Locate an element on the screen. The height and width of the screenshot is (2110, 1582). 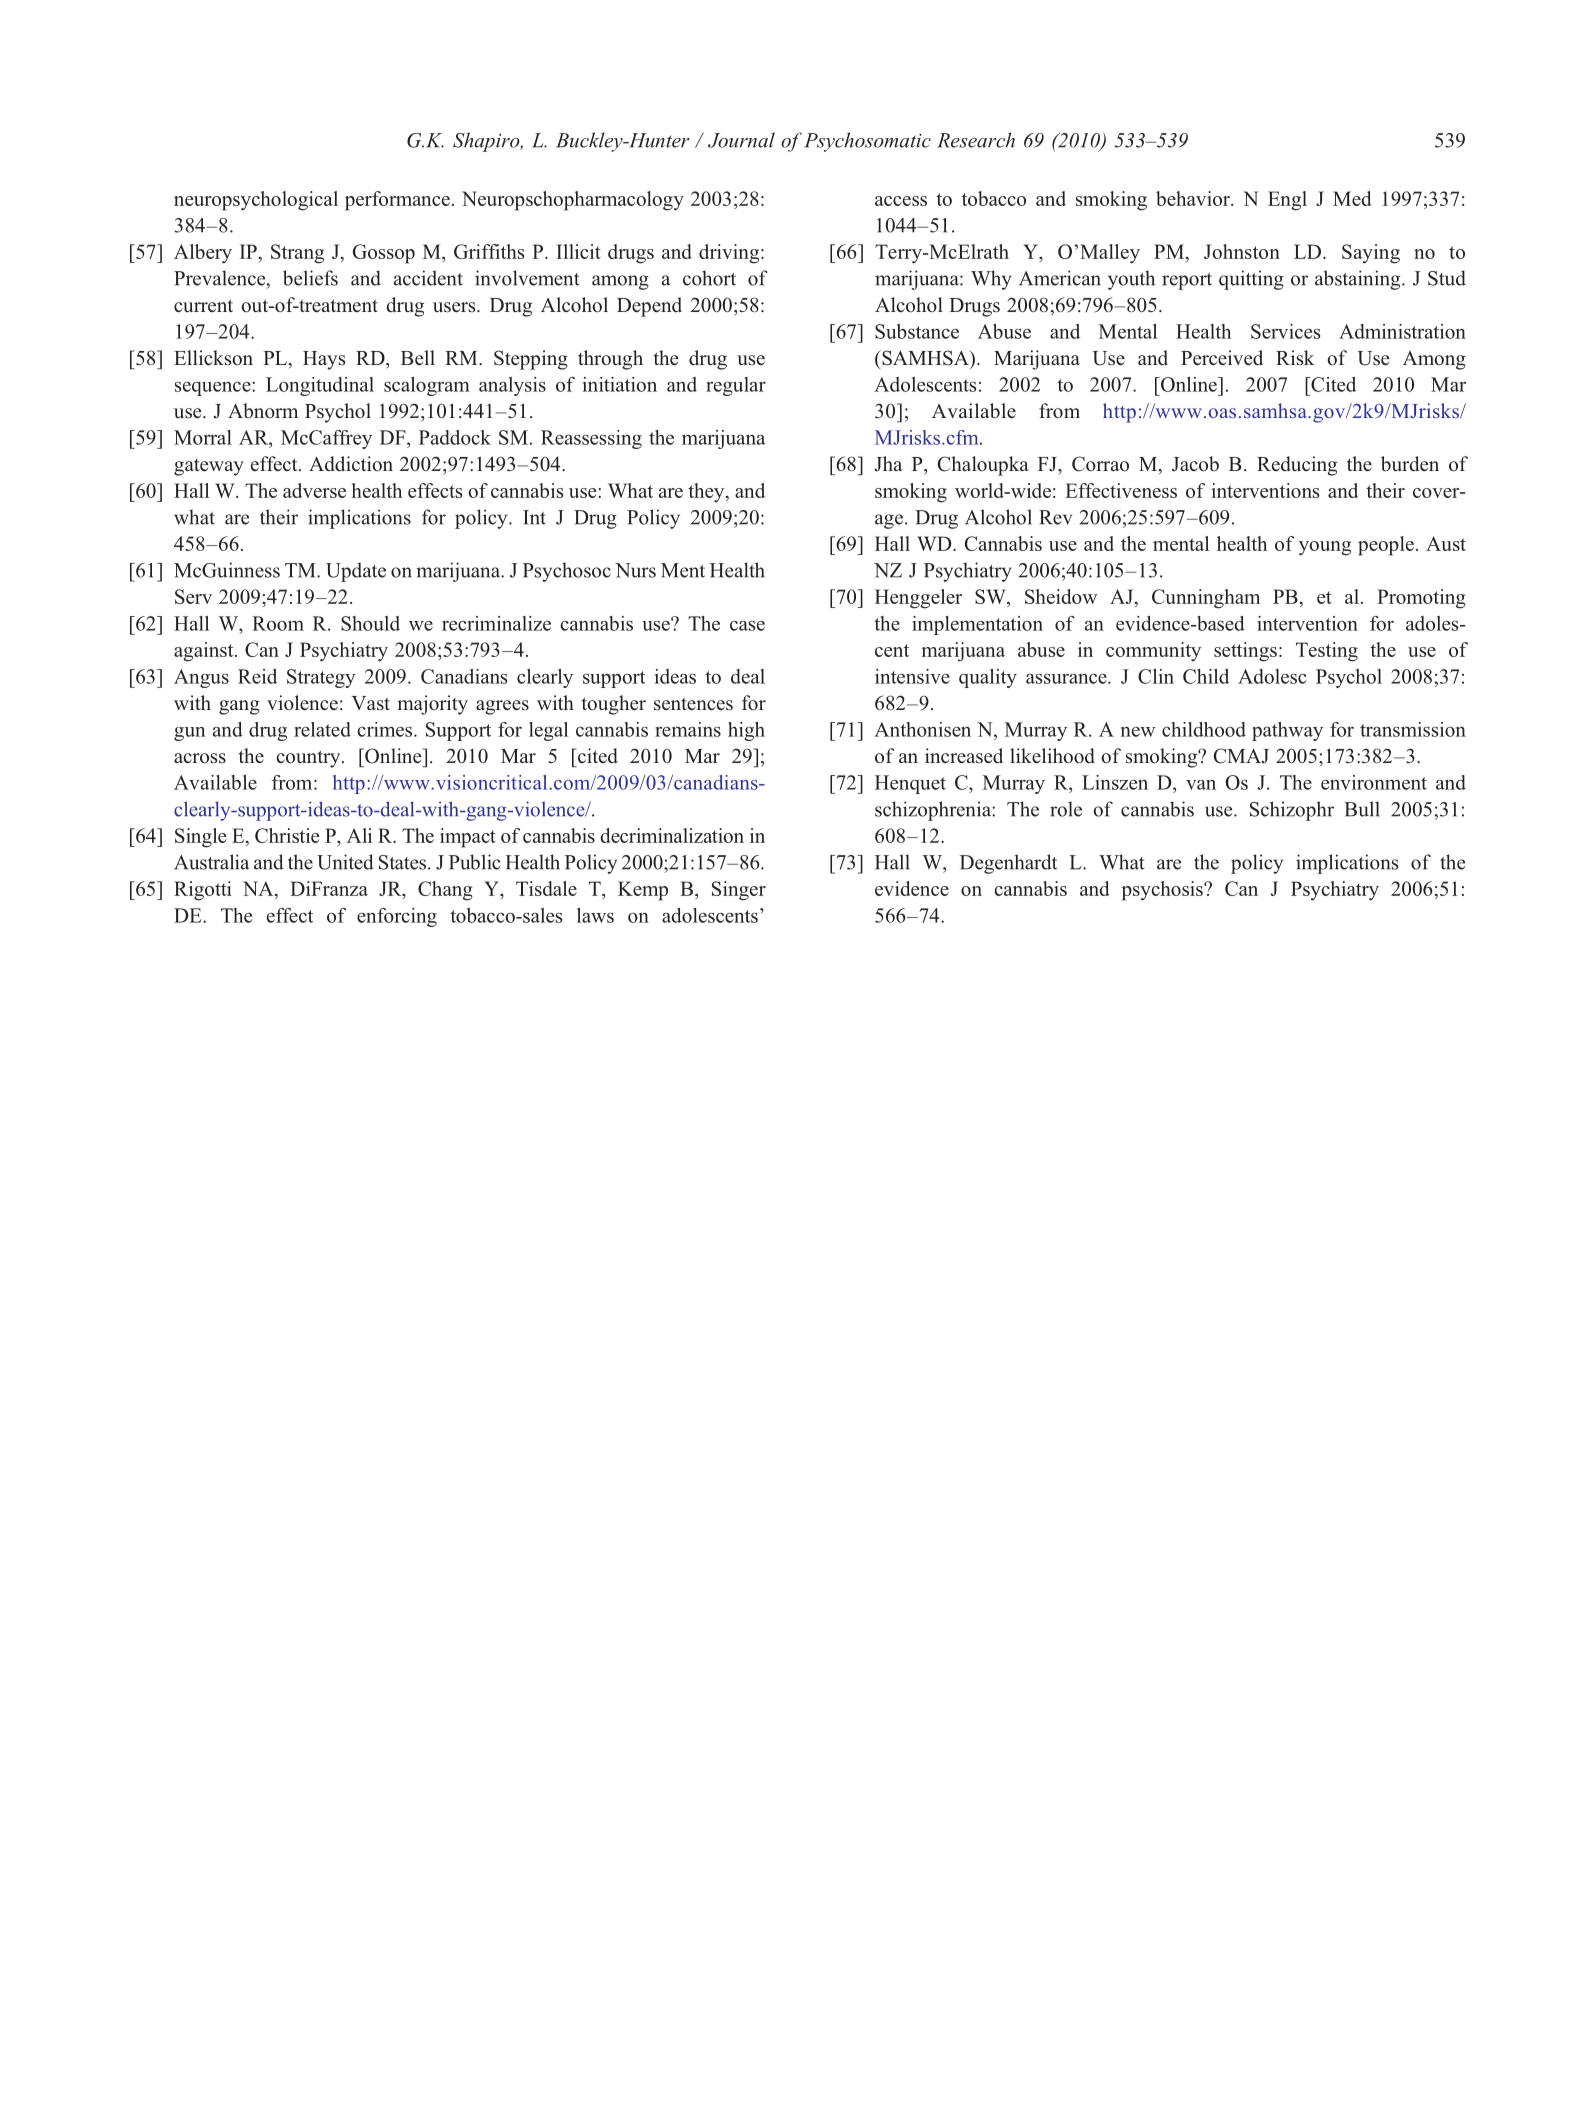
Addiction is located at coordinates (351, 464).
